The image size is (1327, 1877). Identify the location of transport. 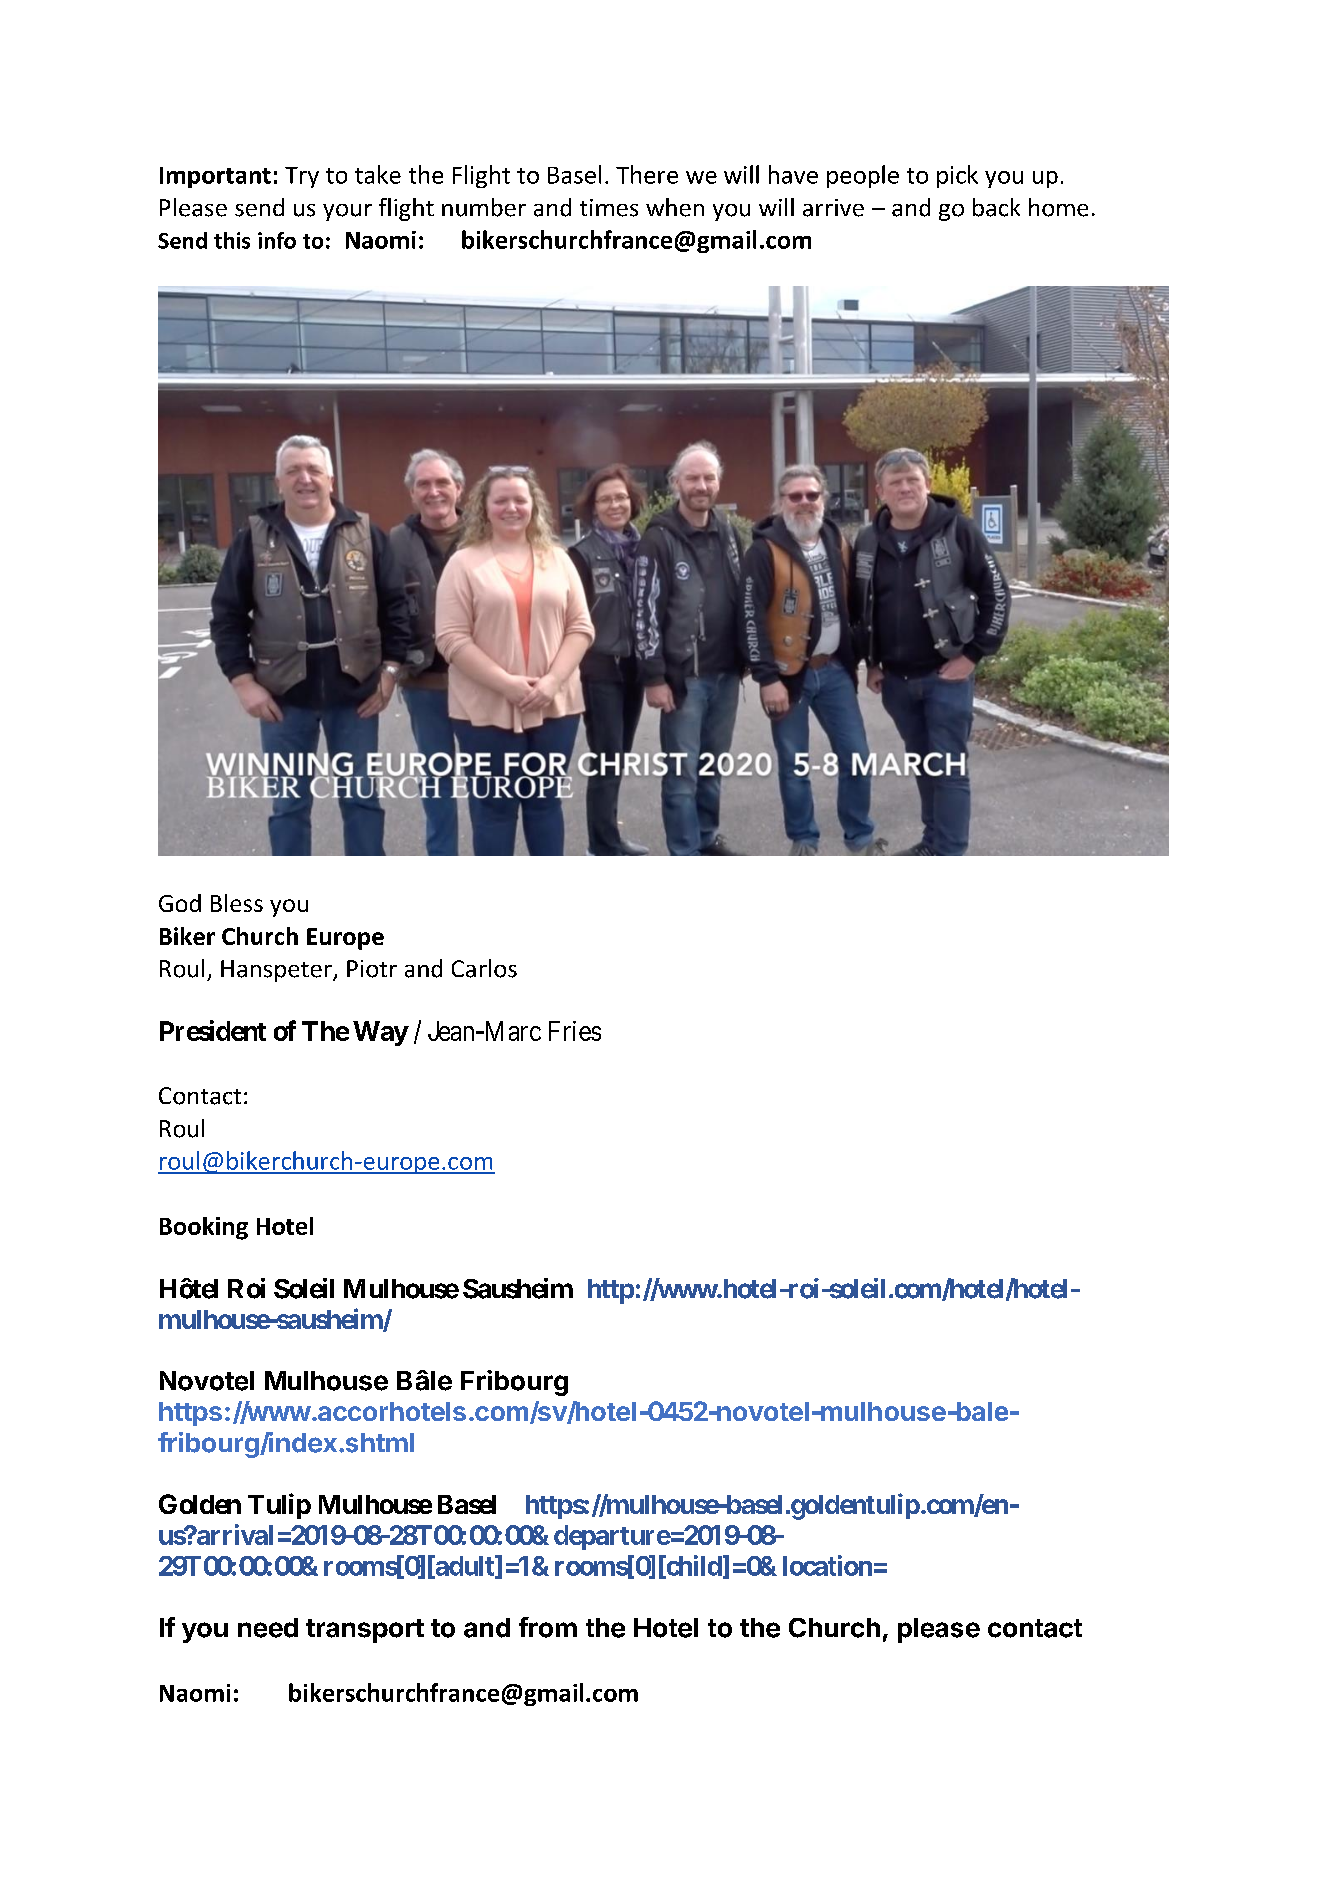
(365, 1631).
